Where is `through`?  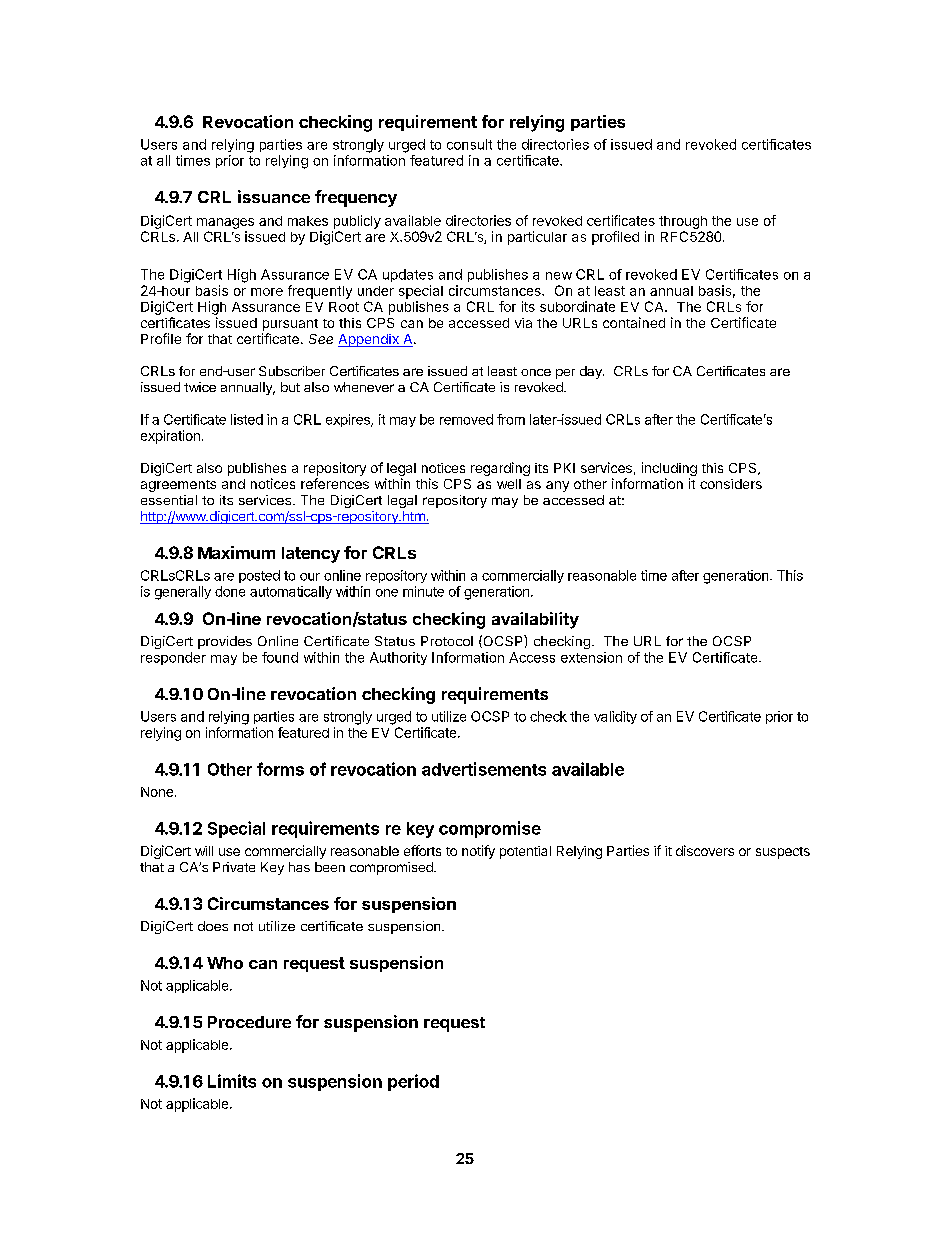 through is located at coordinates (683, 222).
